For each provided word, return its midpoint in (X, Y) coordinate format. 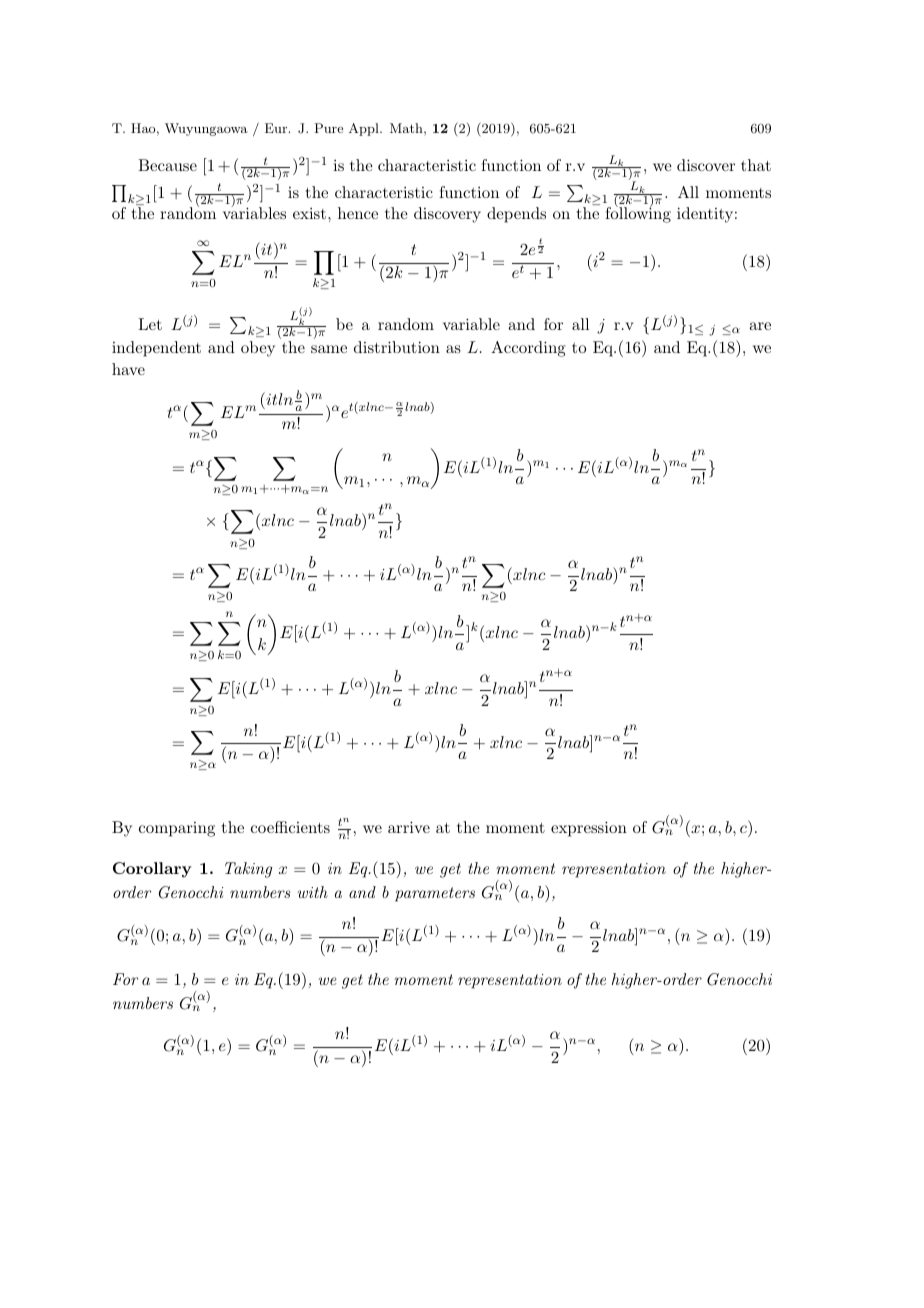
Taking (248, 870)
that (756, 165)
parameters (435, 894)
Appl (365, 129)
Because (167, 165)
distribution (397, 347)
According (528, 349)
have (128, 369)
